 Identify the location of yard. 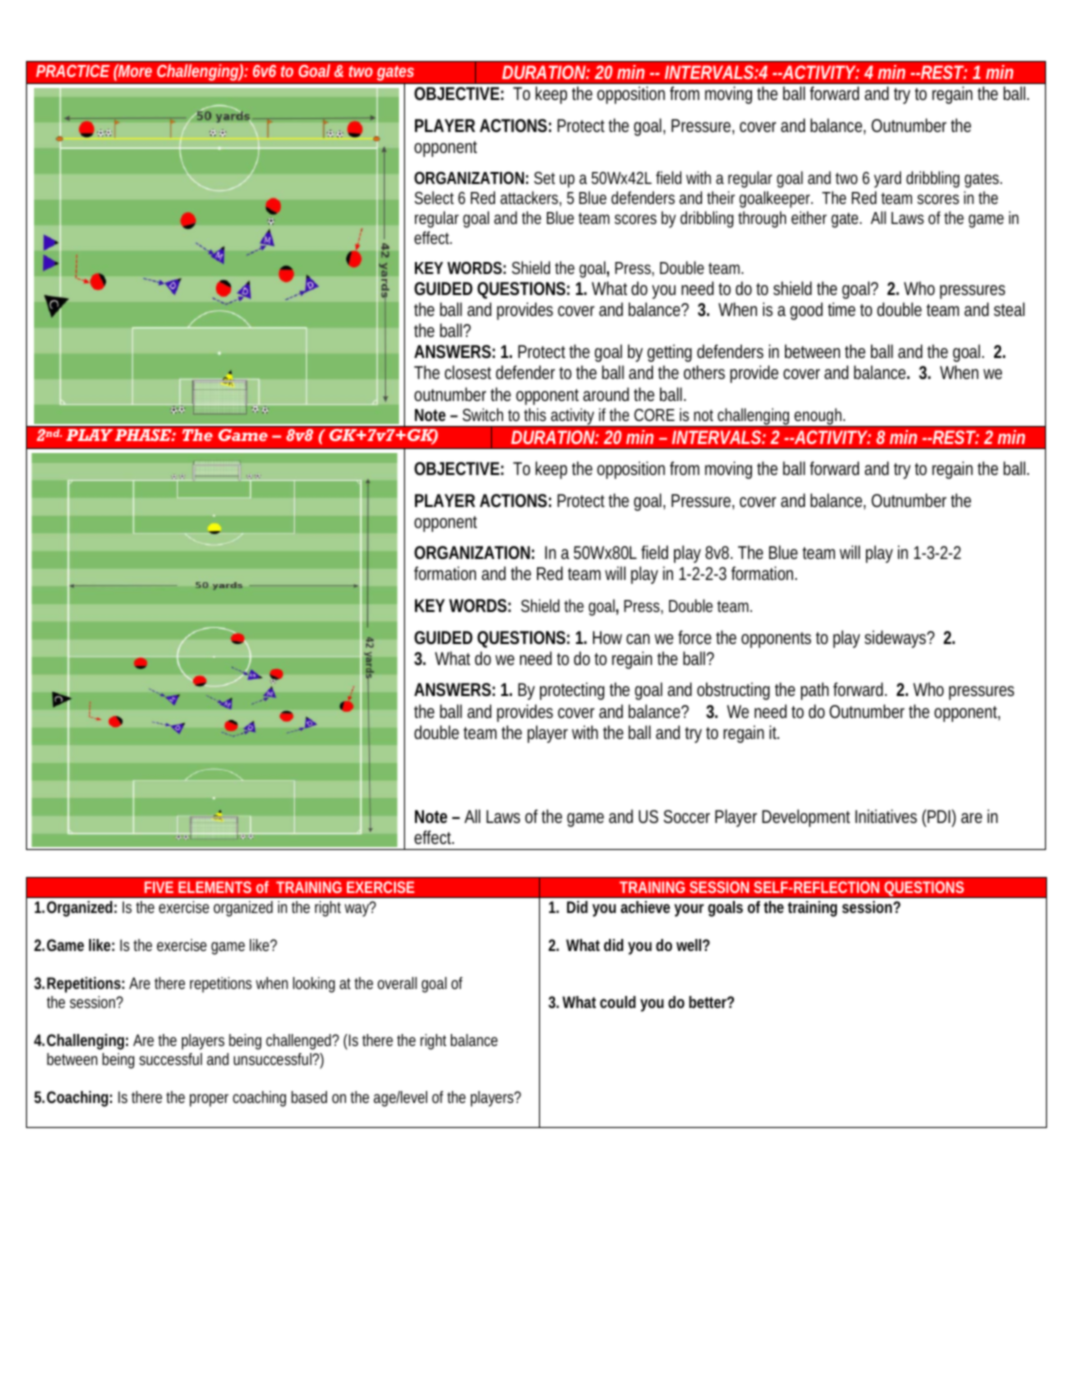
(887, 179).
